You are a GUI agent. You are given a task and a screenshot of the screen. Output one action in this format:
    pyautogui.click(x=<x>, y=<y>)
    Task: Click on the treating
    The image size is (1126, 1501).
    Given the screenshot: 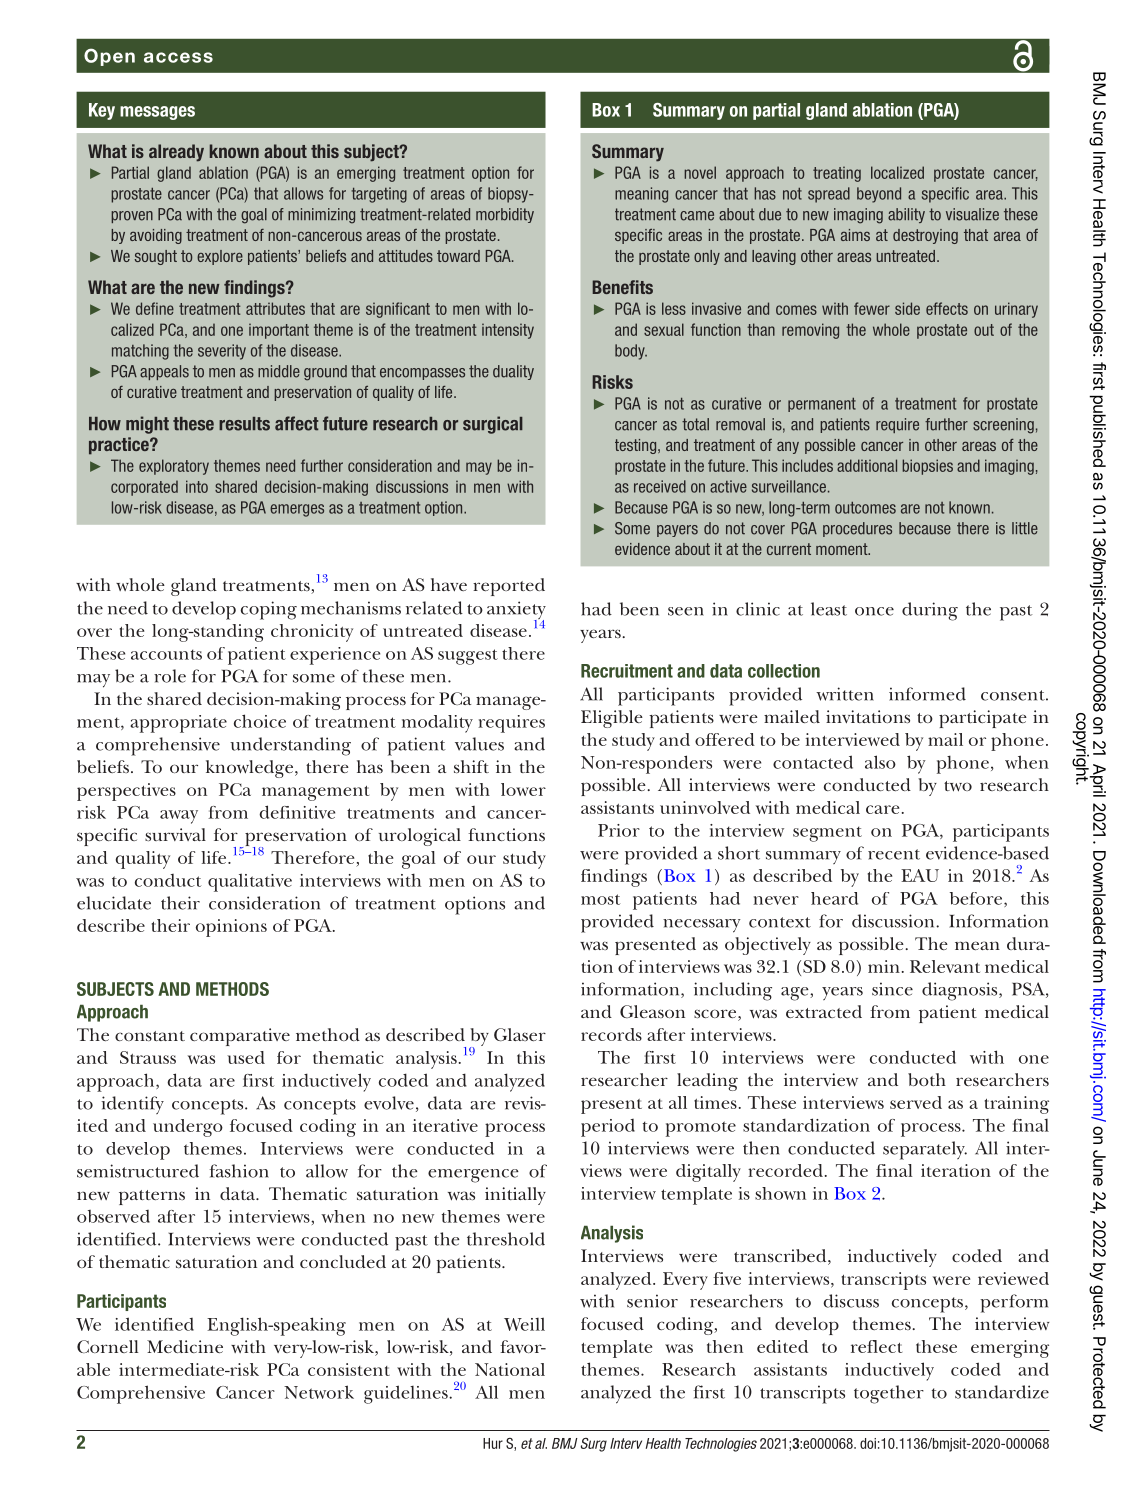 What is the action you would take?
    pyautogui.click(x=837, y=174)
